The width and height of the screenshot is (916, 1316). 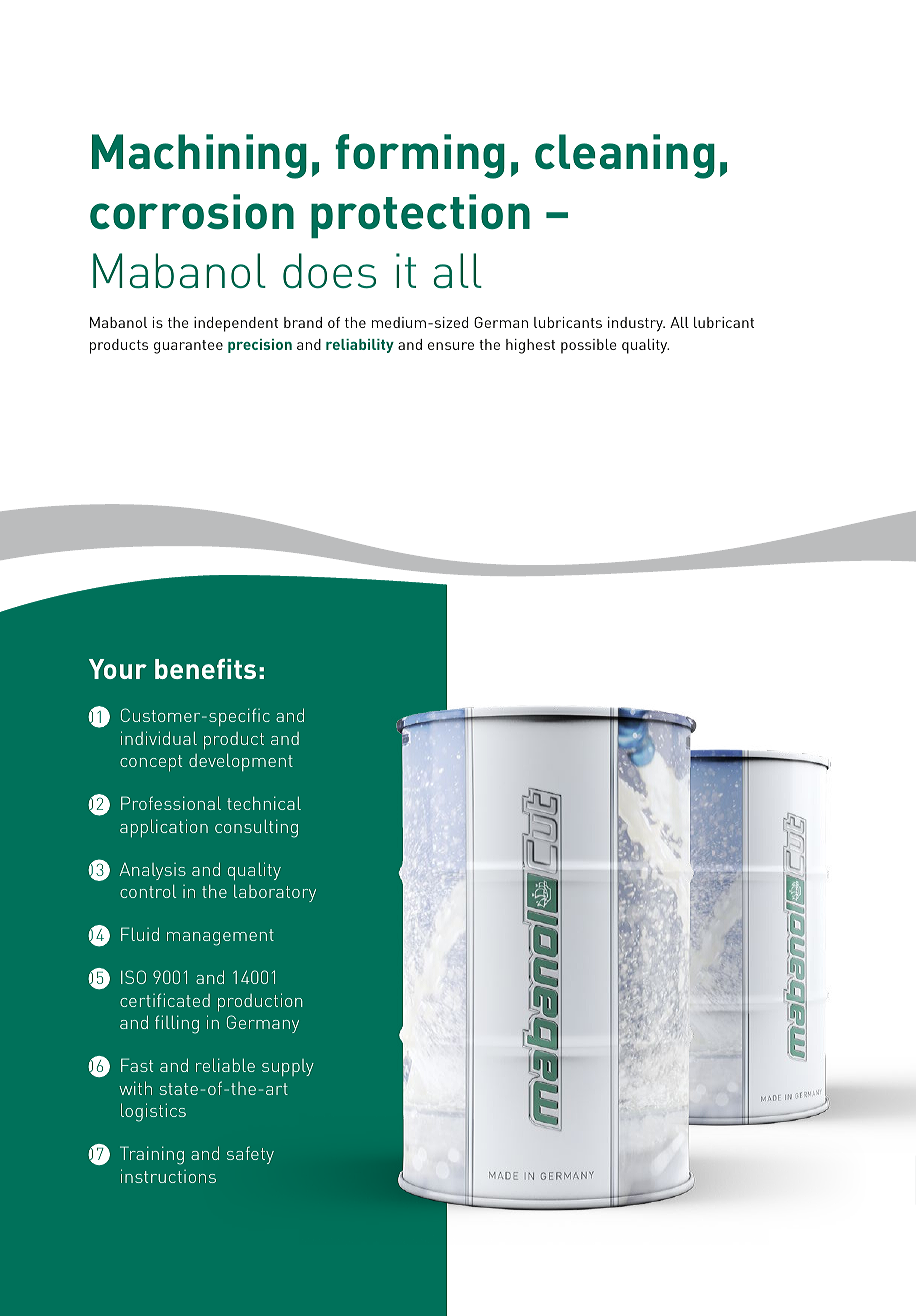 What do you see at coordinates (205, 669) in the screenshot?
I see `benefits` at bounding box center [205, 669].
